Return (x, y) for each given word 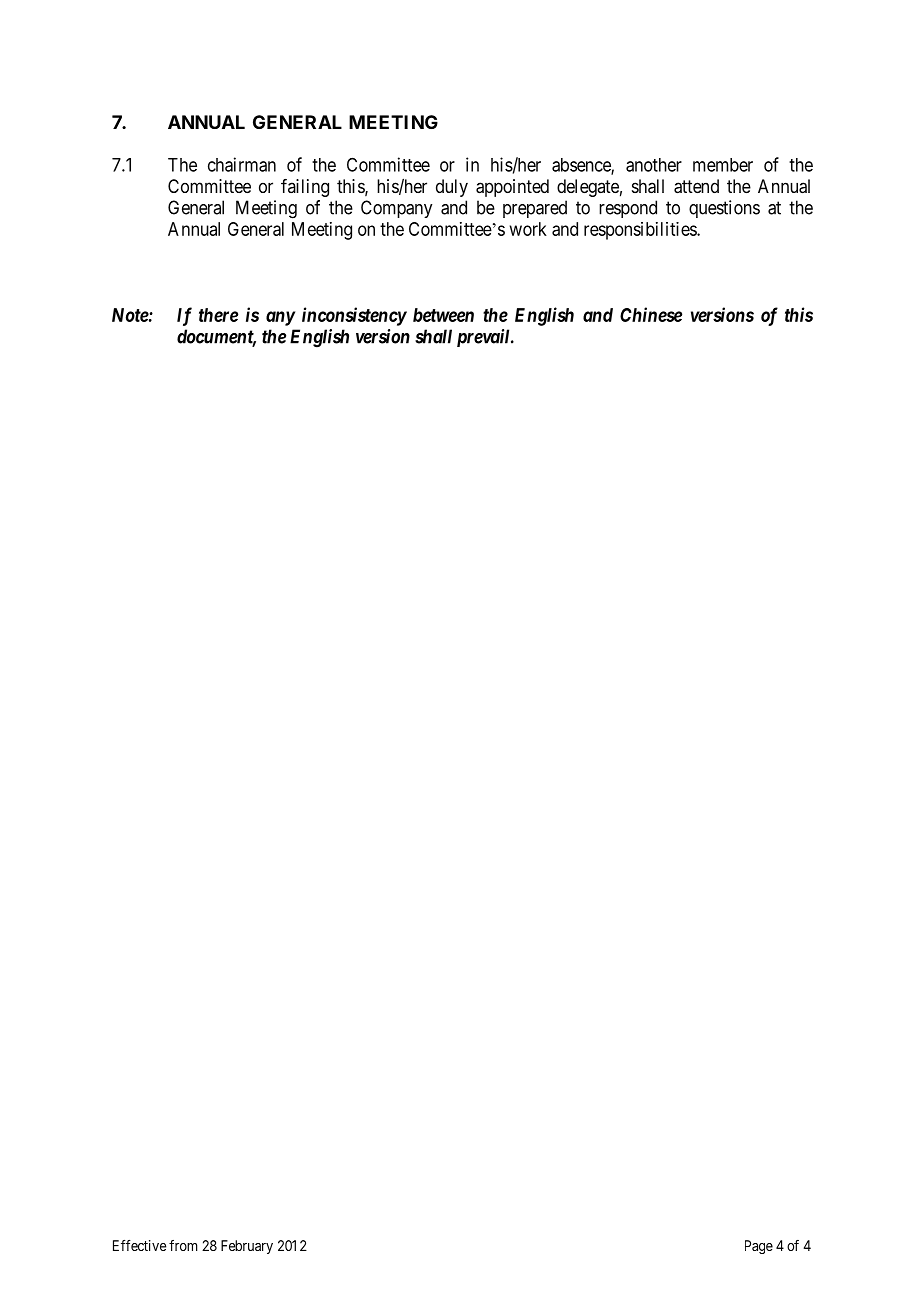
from (183, 1245)
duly (452, 188)
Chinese (651, 314)
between (443, 315)
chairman (242, 164)
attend (696, 186)
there (218, 315)
